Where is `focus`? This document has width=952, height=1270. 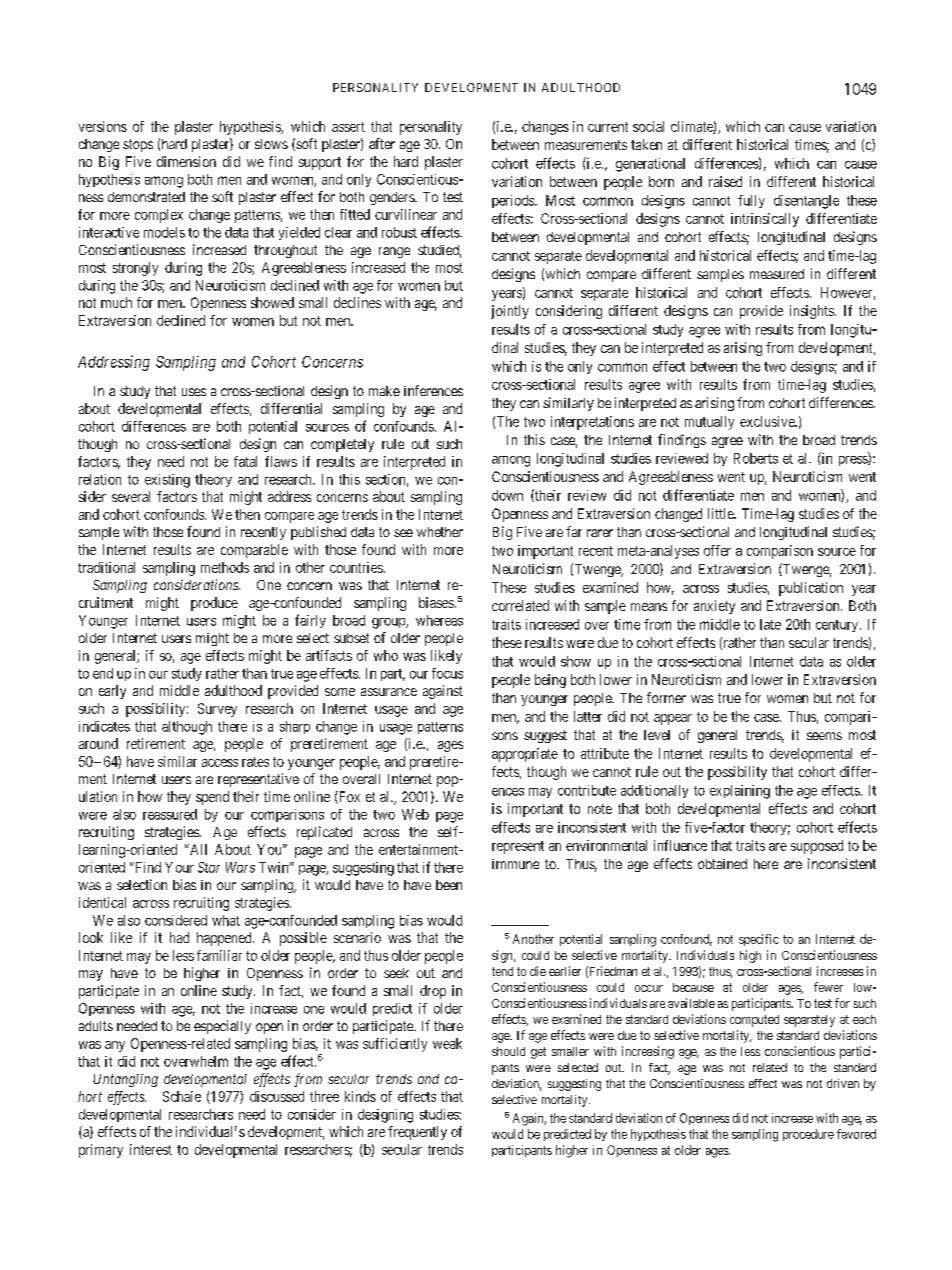 focus is located at coordinates (447, 673).
